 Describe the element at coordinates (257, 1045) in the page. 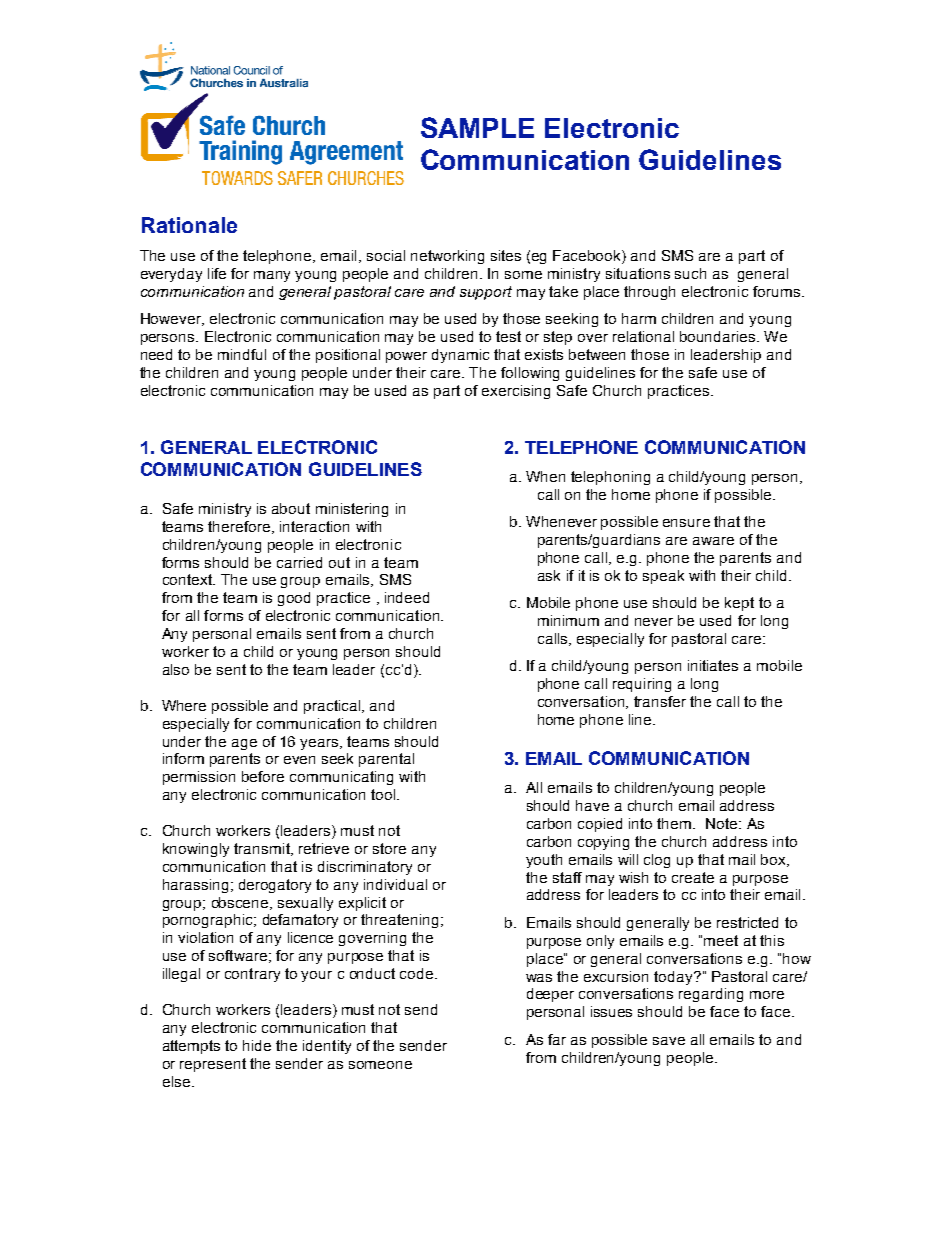

I see `hide` at that location.
